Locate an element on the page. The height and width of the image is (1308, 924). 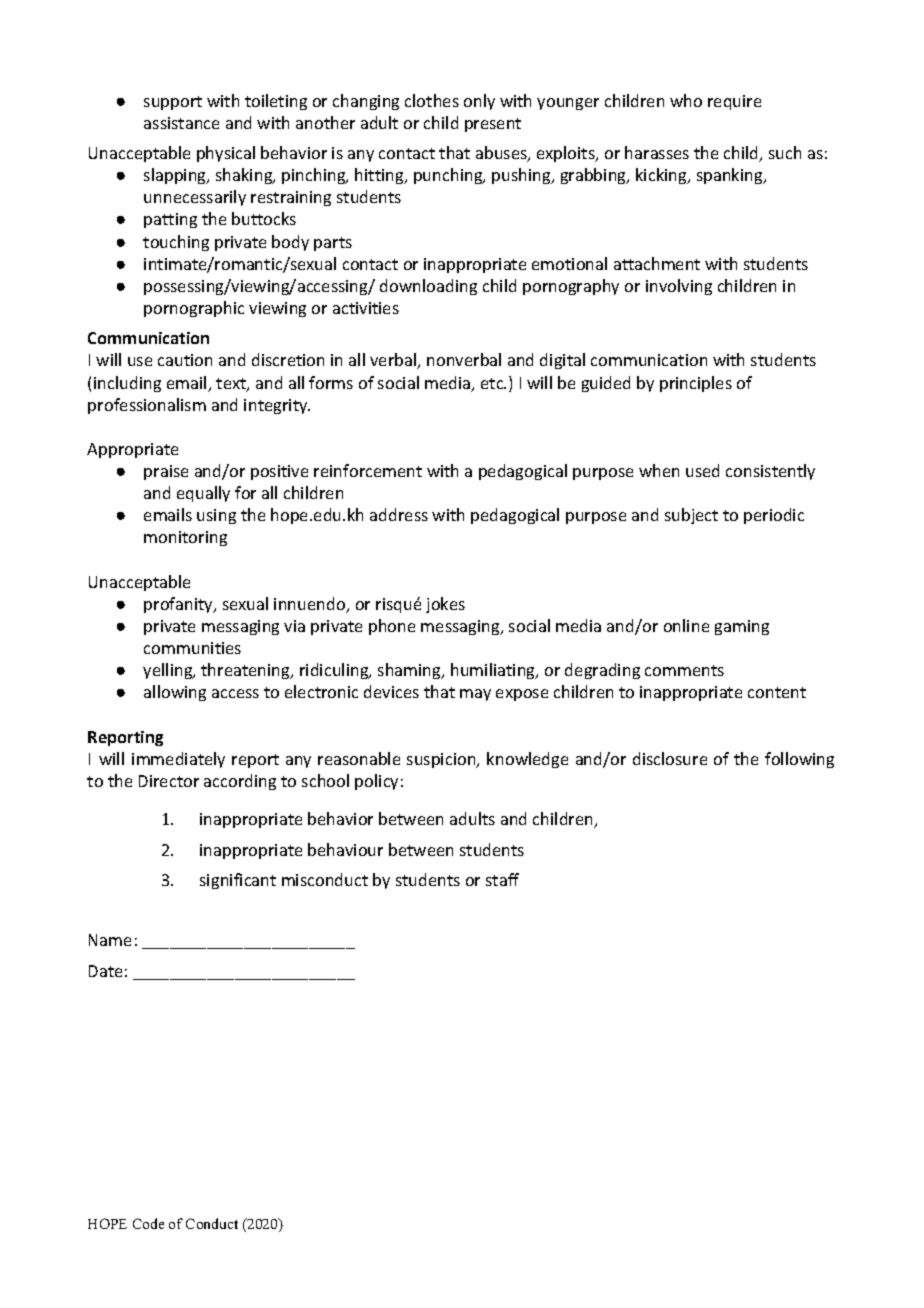
require is located at coordinates (734, 102).
